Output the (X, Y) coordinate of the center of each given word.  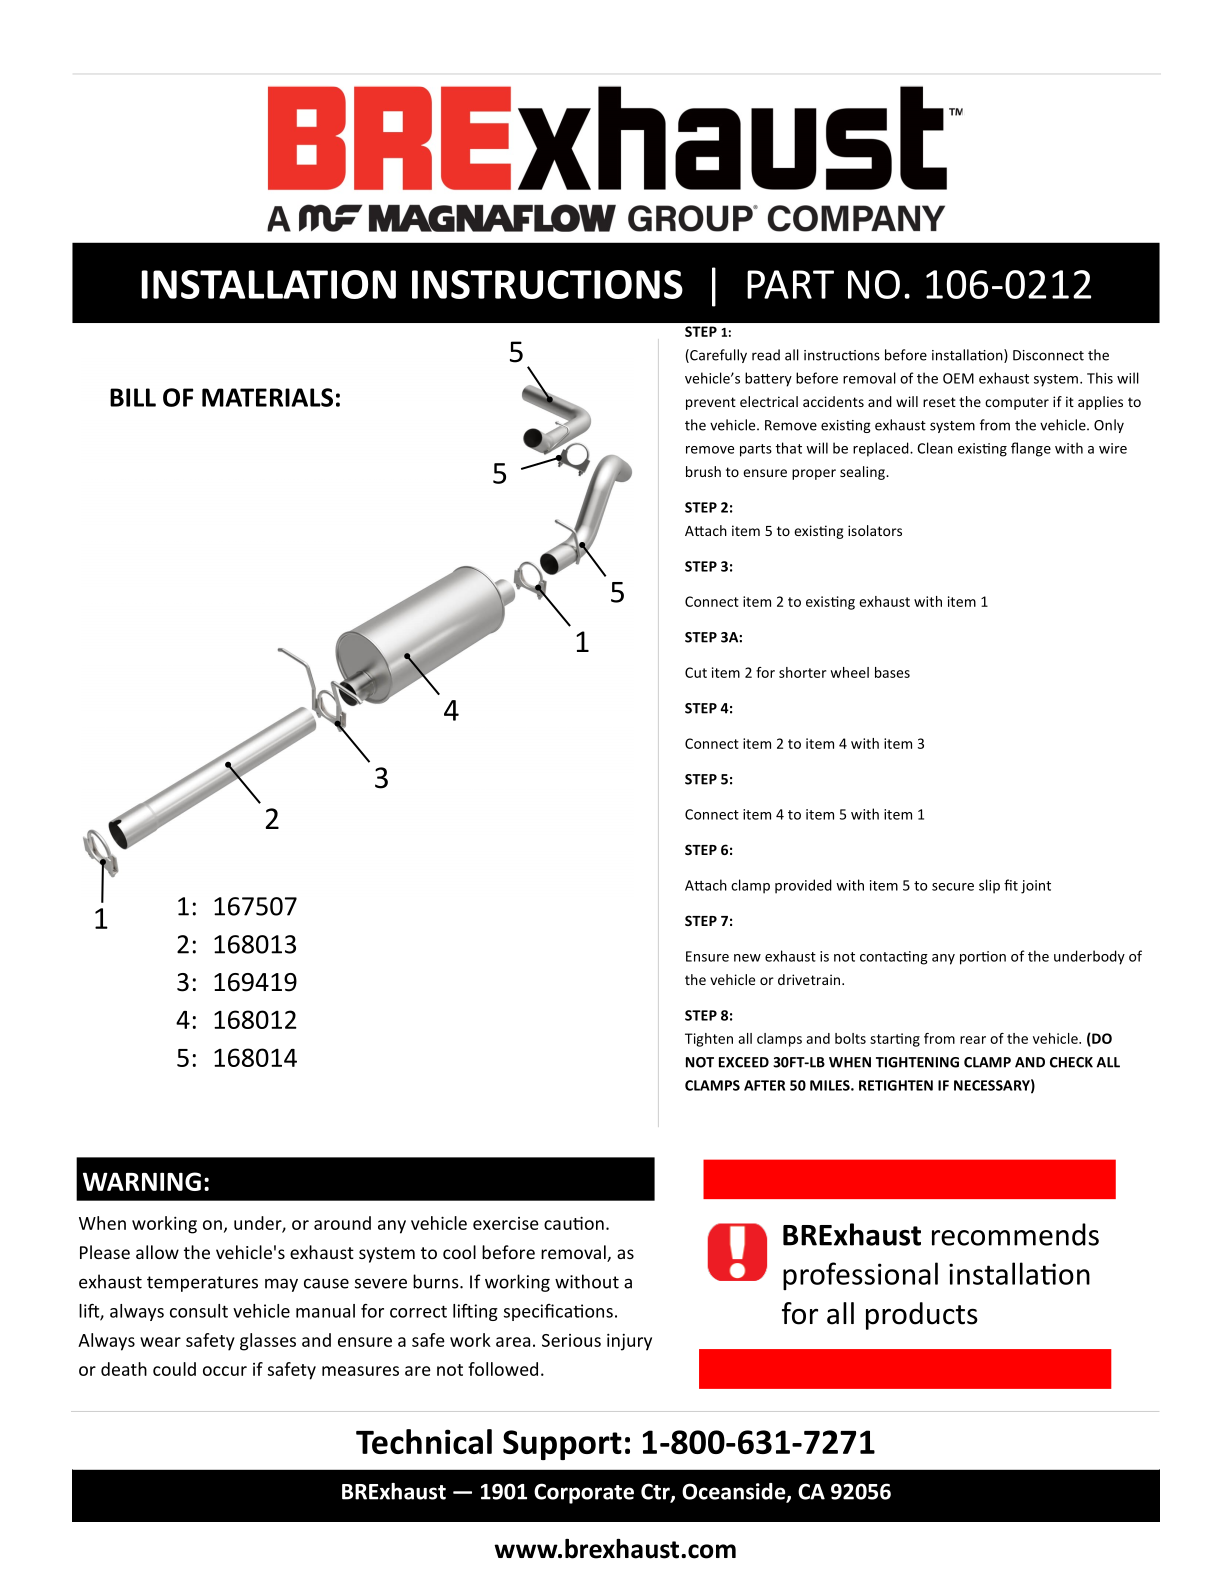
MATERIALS (267, 397)
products (922, 1316)
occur (225, 1371)
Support (562, 1445)
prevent (711, 403)
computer (1017, 403)
